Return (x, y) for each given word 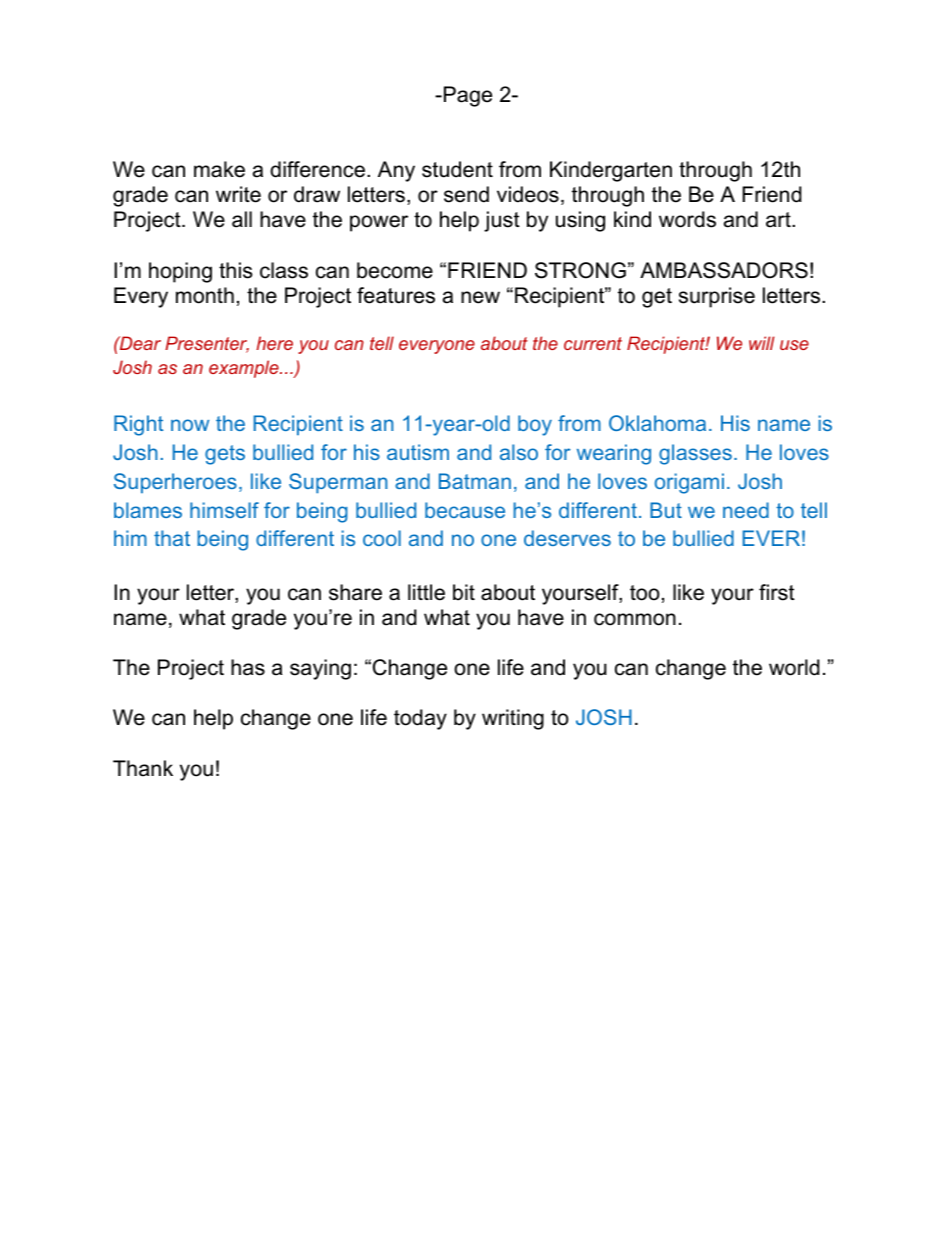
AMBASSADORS (724, 270)
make (219, 169)
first (777, 592)
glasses (695, 454)
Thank (143, 768)
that (172, 538)
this (236, 270)
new (480, 297)
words (687, 219)
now (190, 425)
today (420, 719)
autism (418, 452)
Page (468, 96)
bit (464, 592)
